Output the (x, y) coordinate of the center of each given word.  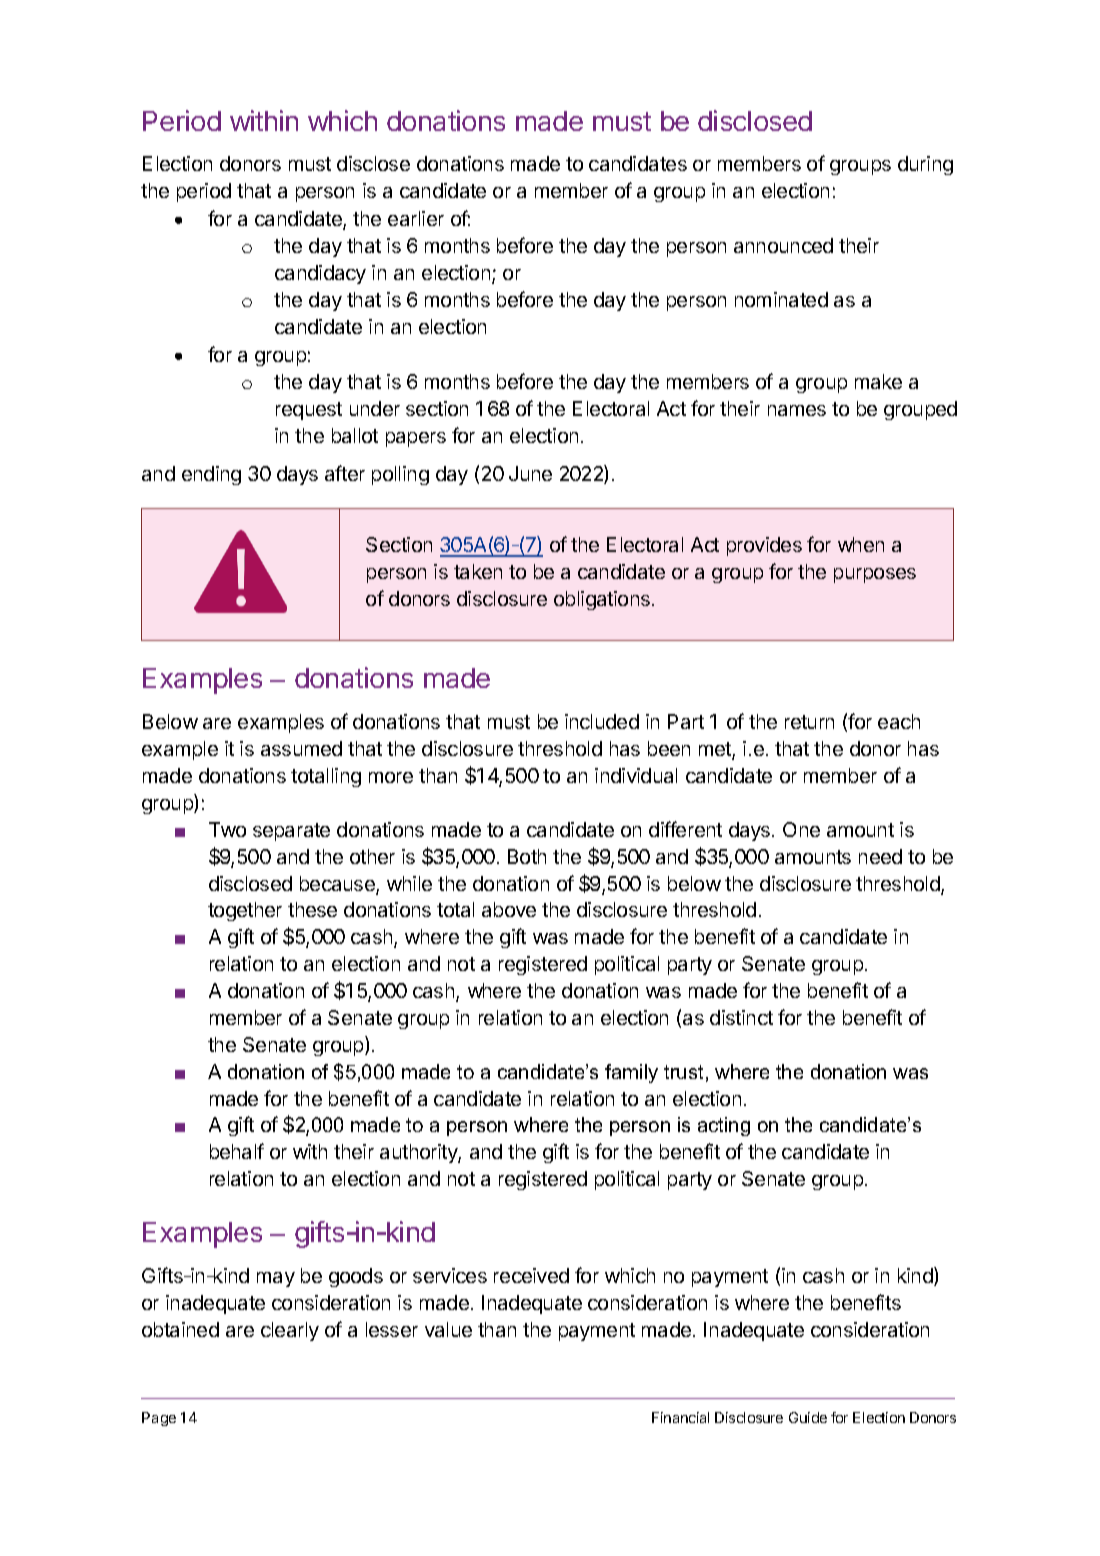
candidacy (320, 274)
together (245, 911)
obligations (603, 600)
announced (783, 245)
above (509, 909)
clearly (290, 1331)
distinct (741, 1017)
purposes (875, 575)
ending (211, 475)
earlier (416, 218)
